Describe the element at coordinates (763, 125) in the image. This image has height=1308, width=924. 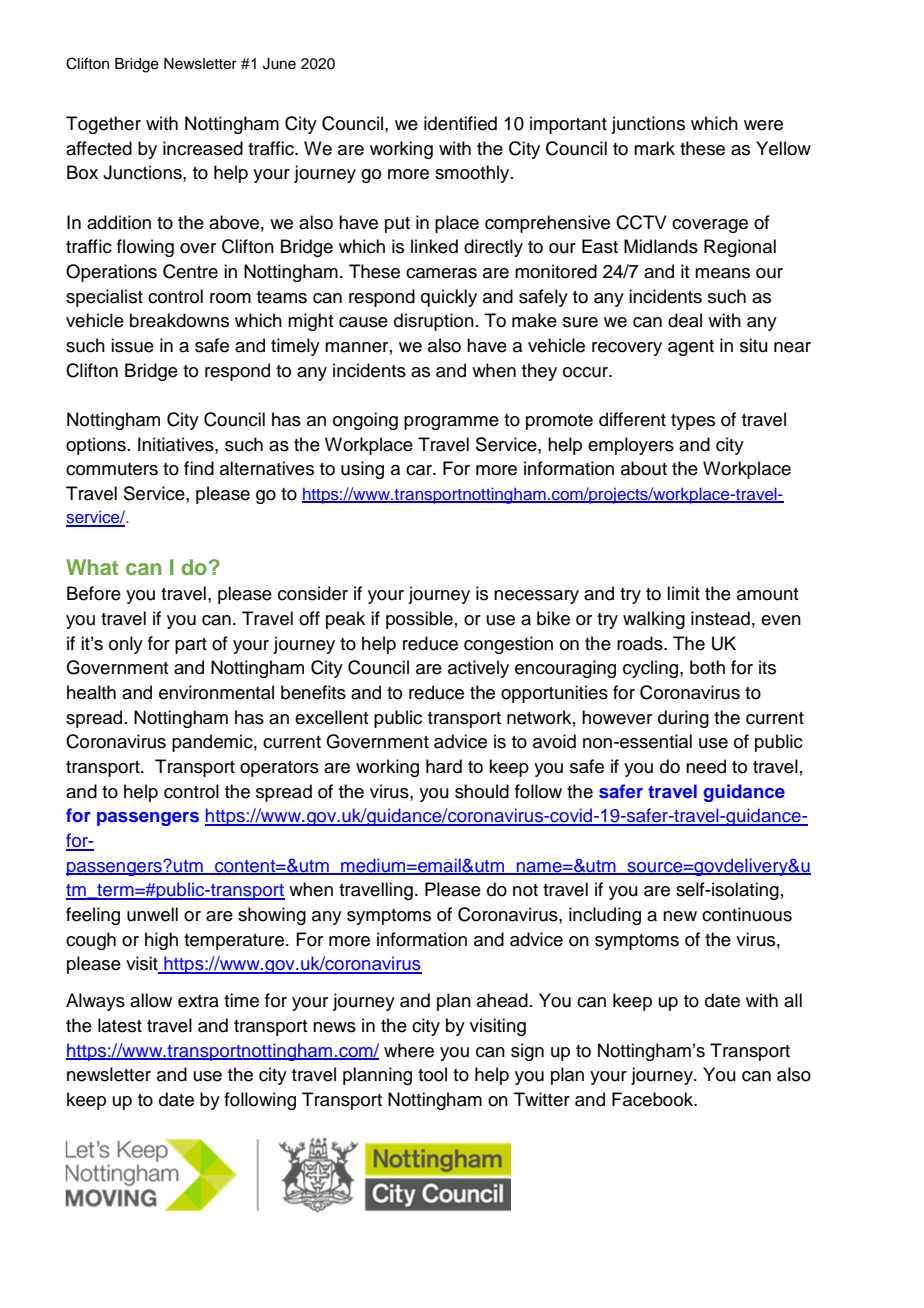
I see `were` at that location.
